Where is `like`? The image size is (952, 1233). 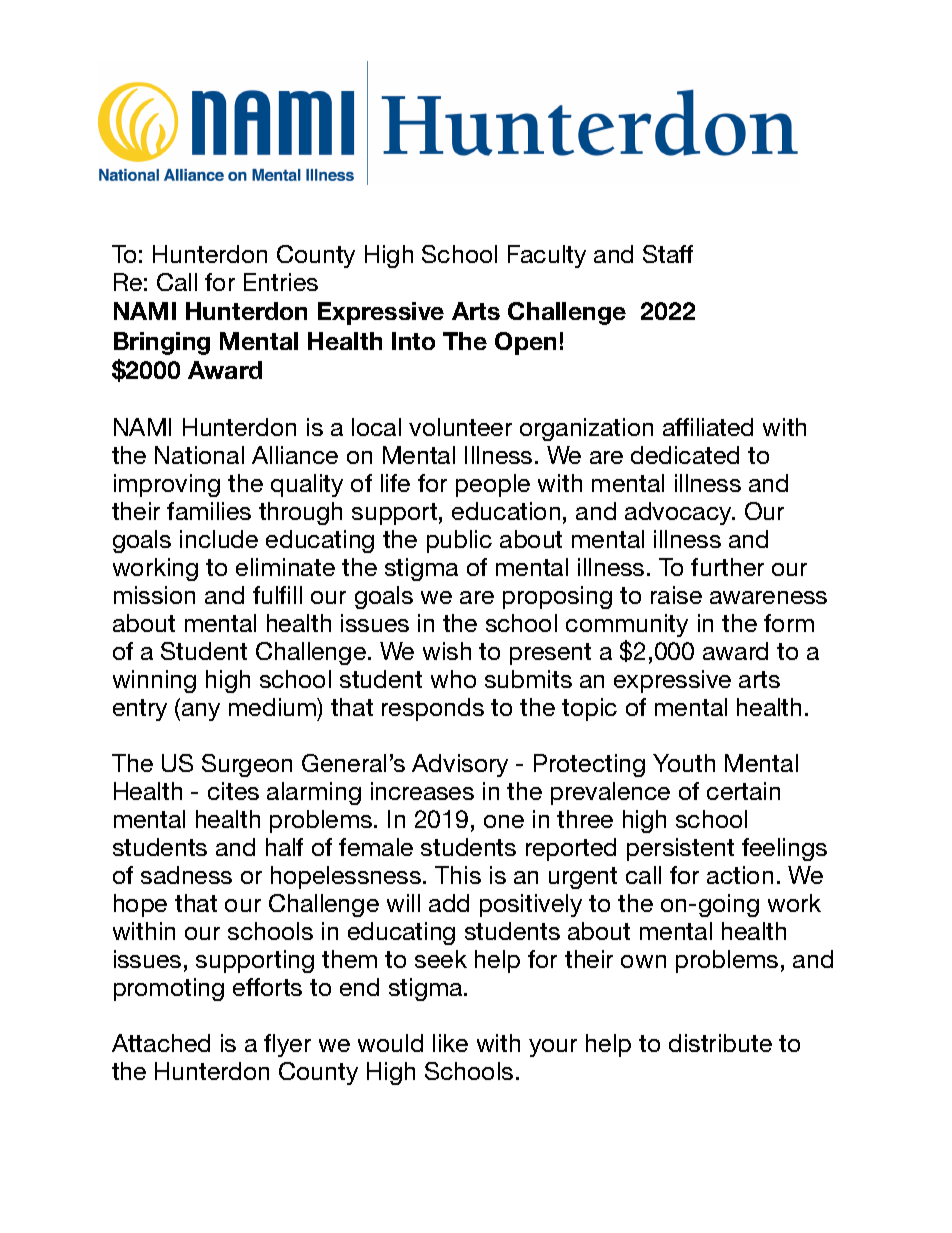 like is located at coordinates (450, 1043).
